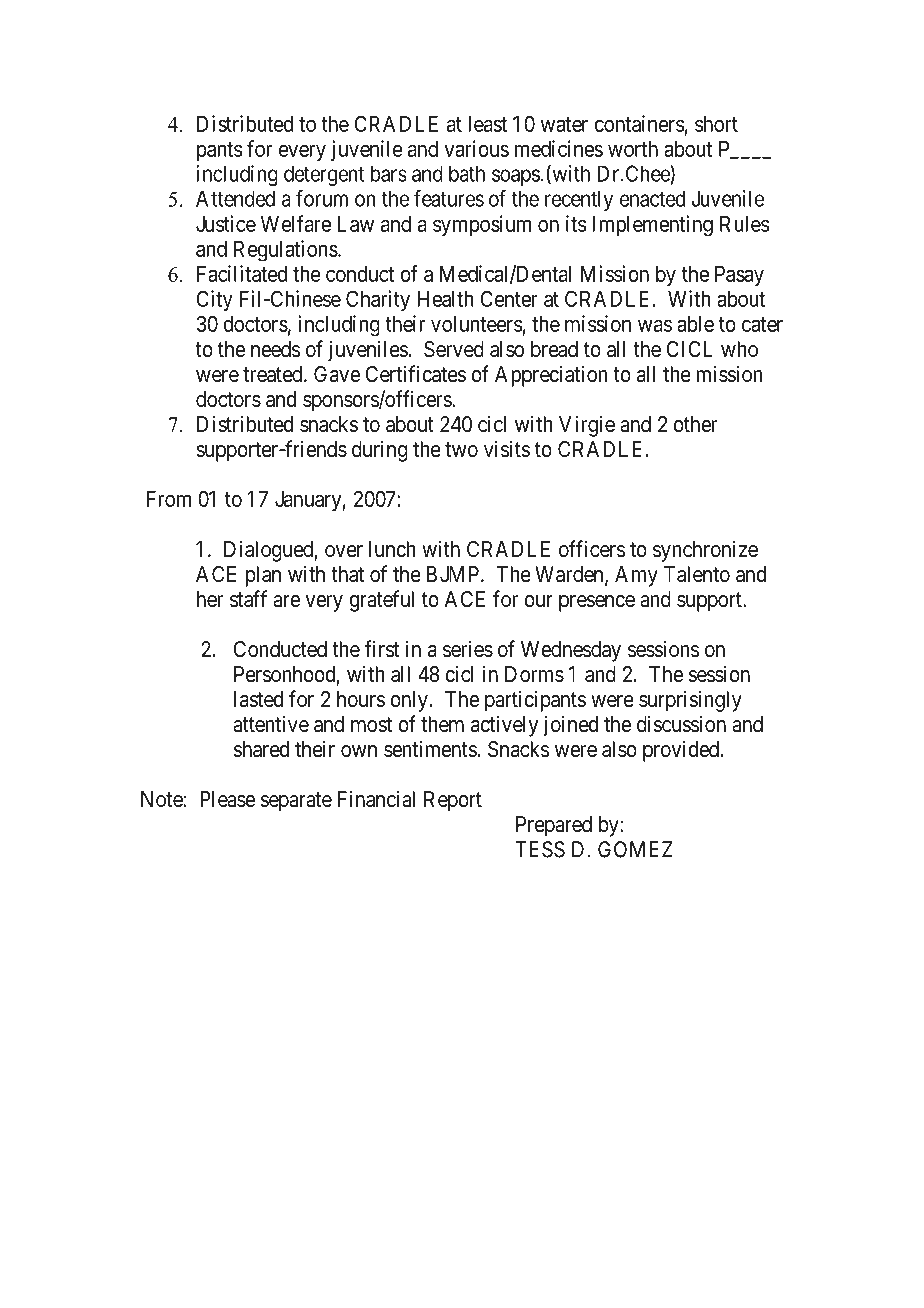  What do you see at coordinates (461, 449) in the screenshot?
I see `two` at bounding box center [461, 449].
